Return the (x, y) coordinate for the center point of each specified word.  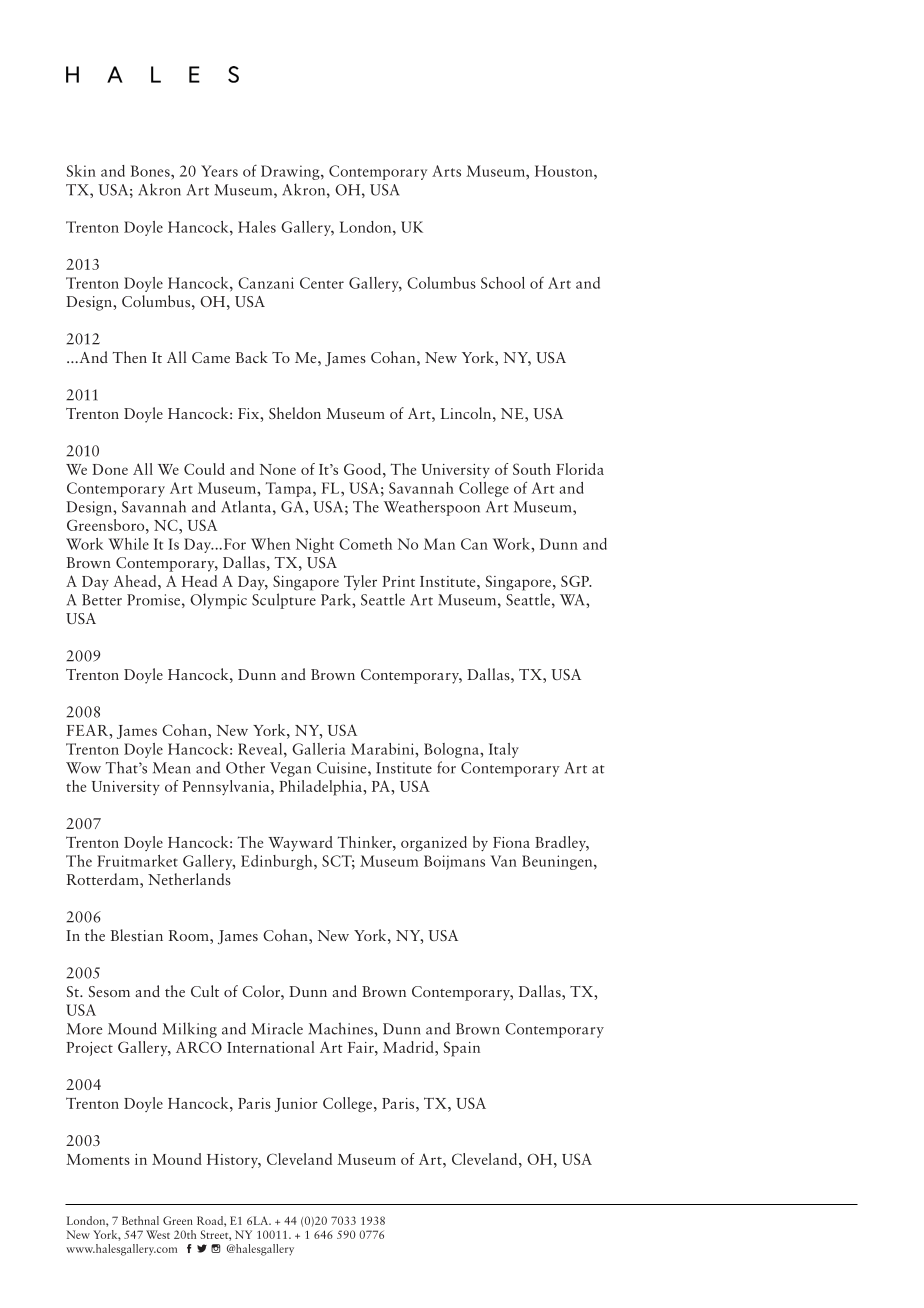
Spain (462, 1049)
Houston (565, 171)
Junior (296, 1105)
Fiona (511, 842)
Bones (151, 171)
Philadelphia (321, 788)
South (532, 469)
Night (315, 545)
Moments (98, 1159)
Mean (172, 768)
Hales (257, 227)
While (128, 544)
